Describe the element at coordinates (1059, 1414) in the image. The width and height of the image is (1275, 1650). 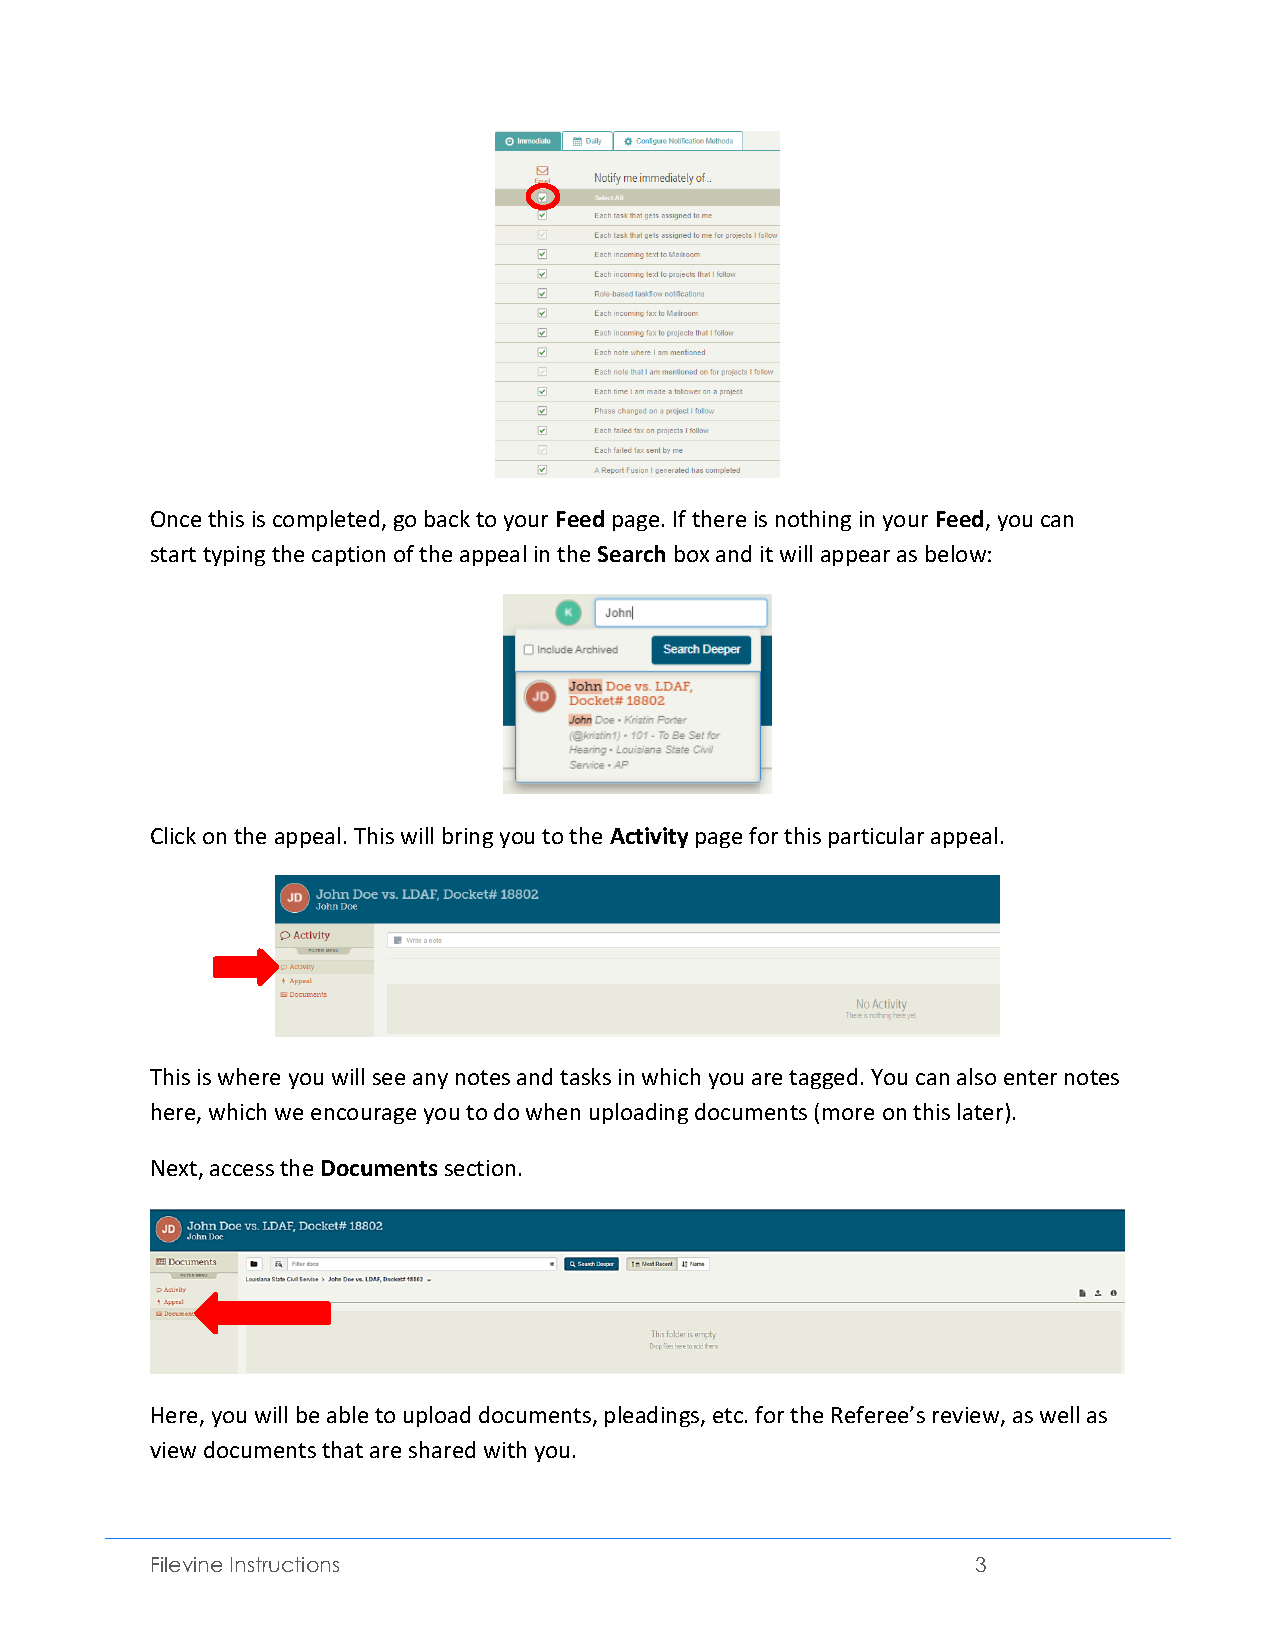
I see `well` at that location.
